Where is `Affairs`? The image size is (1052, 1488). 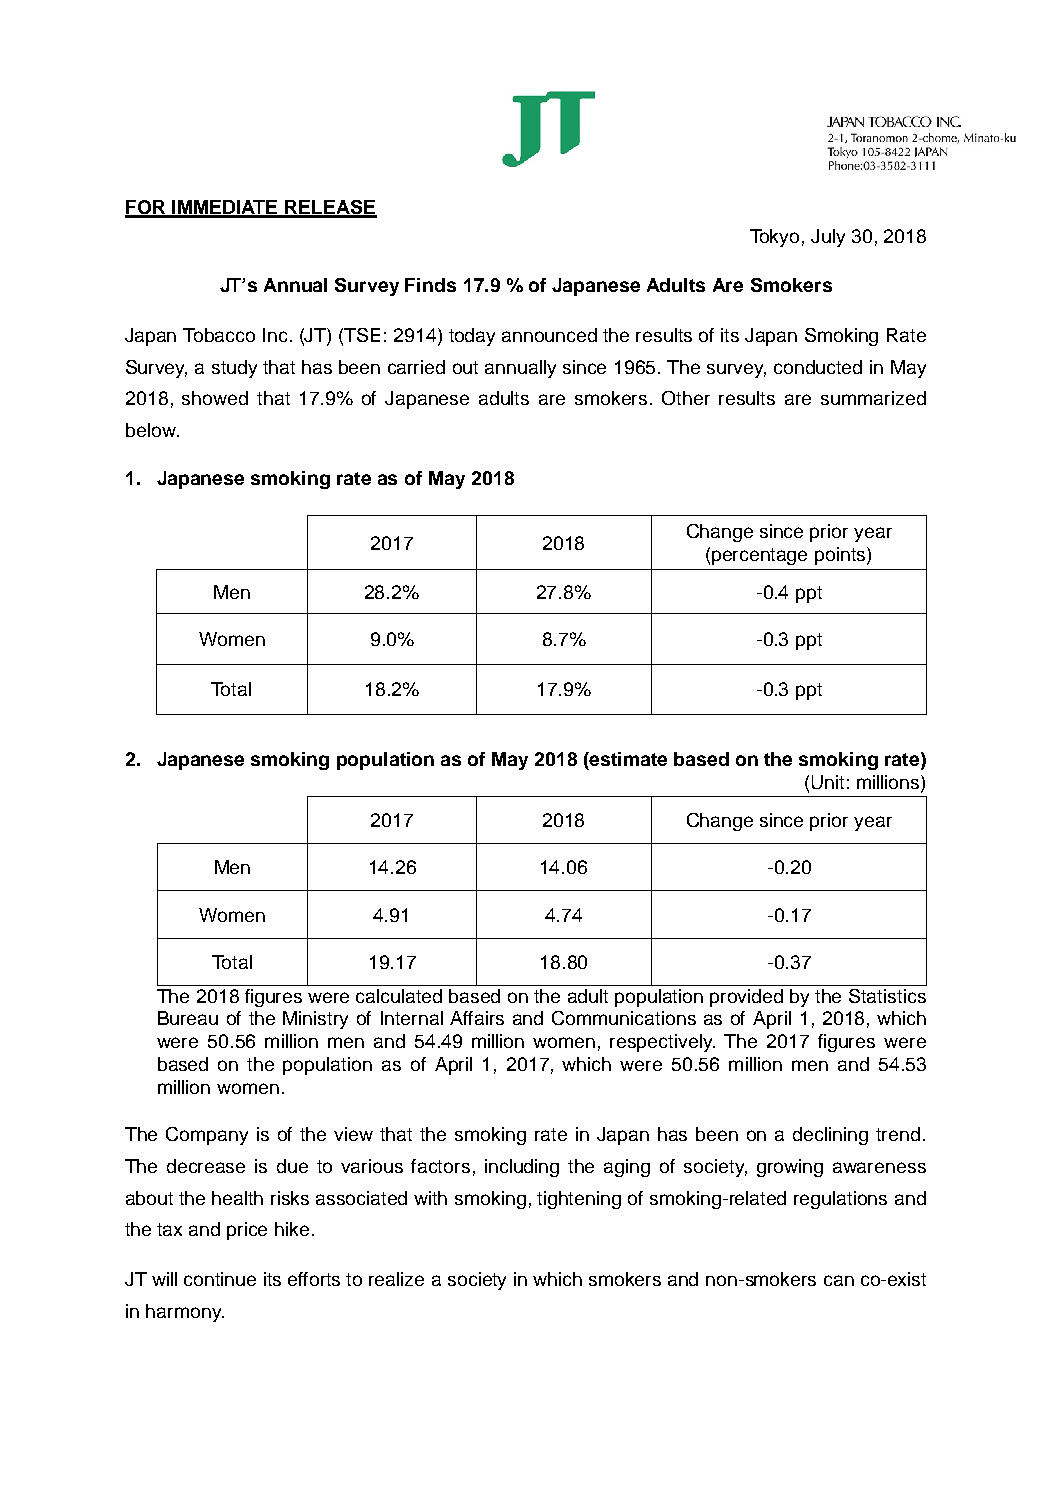
Affairs is located at coordinates (477, 1018).
